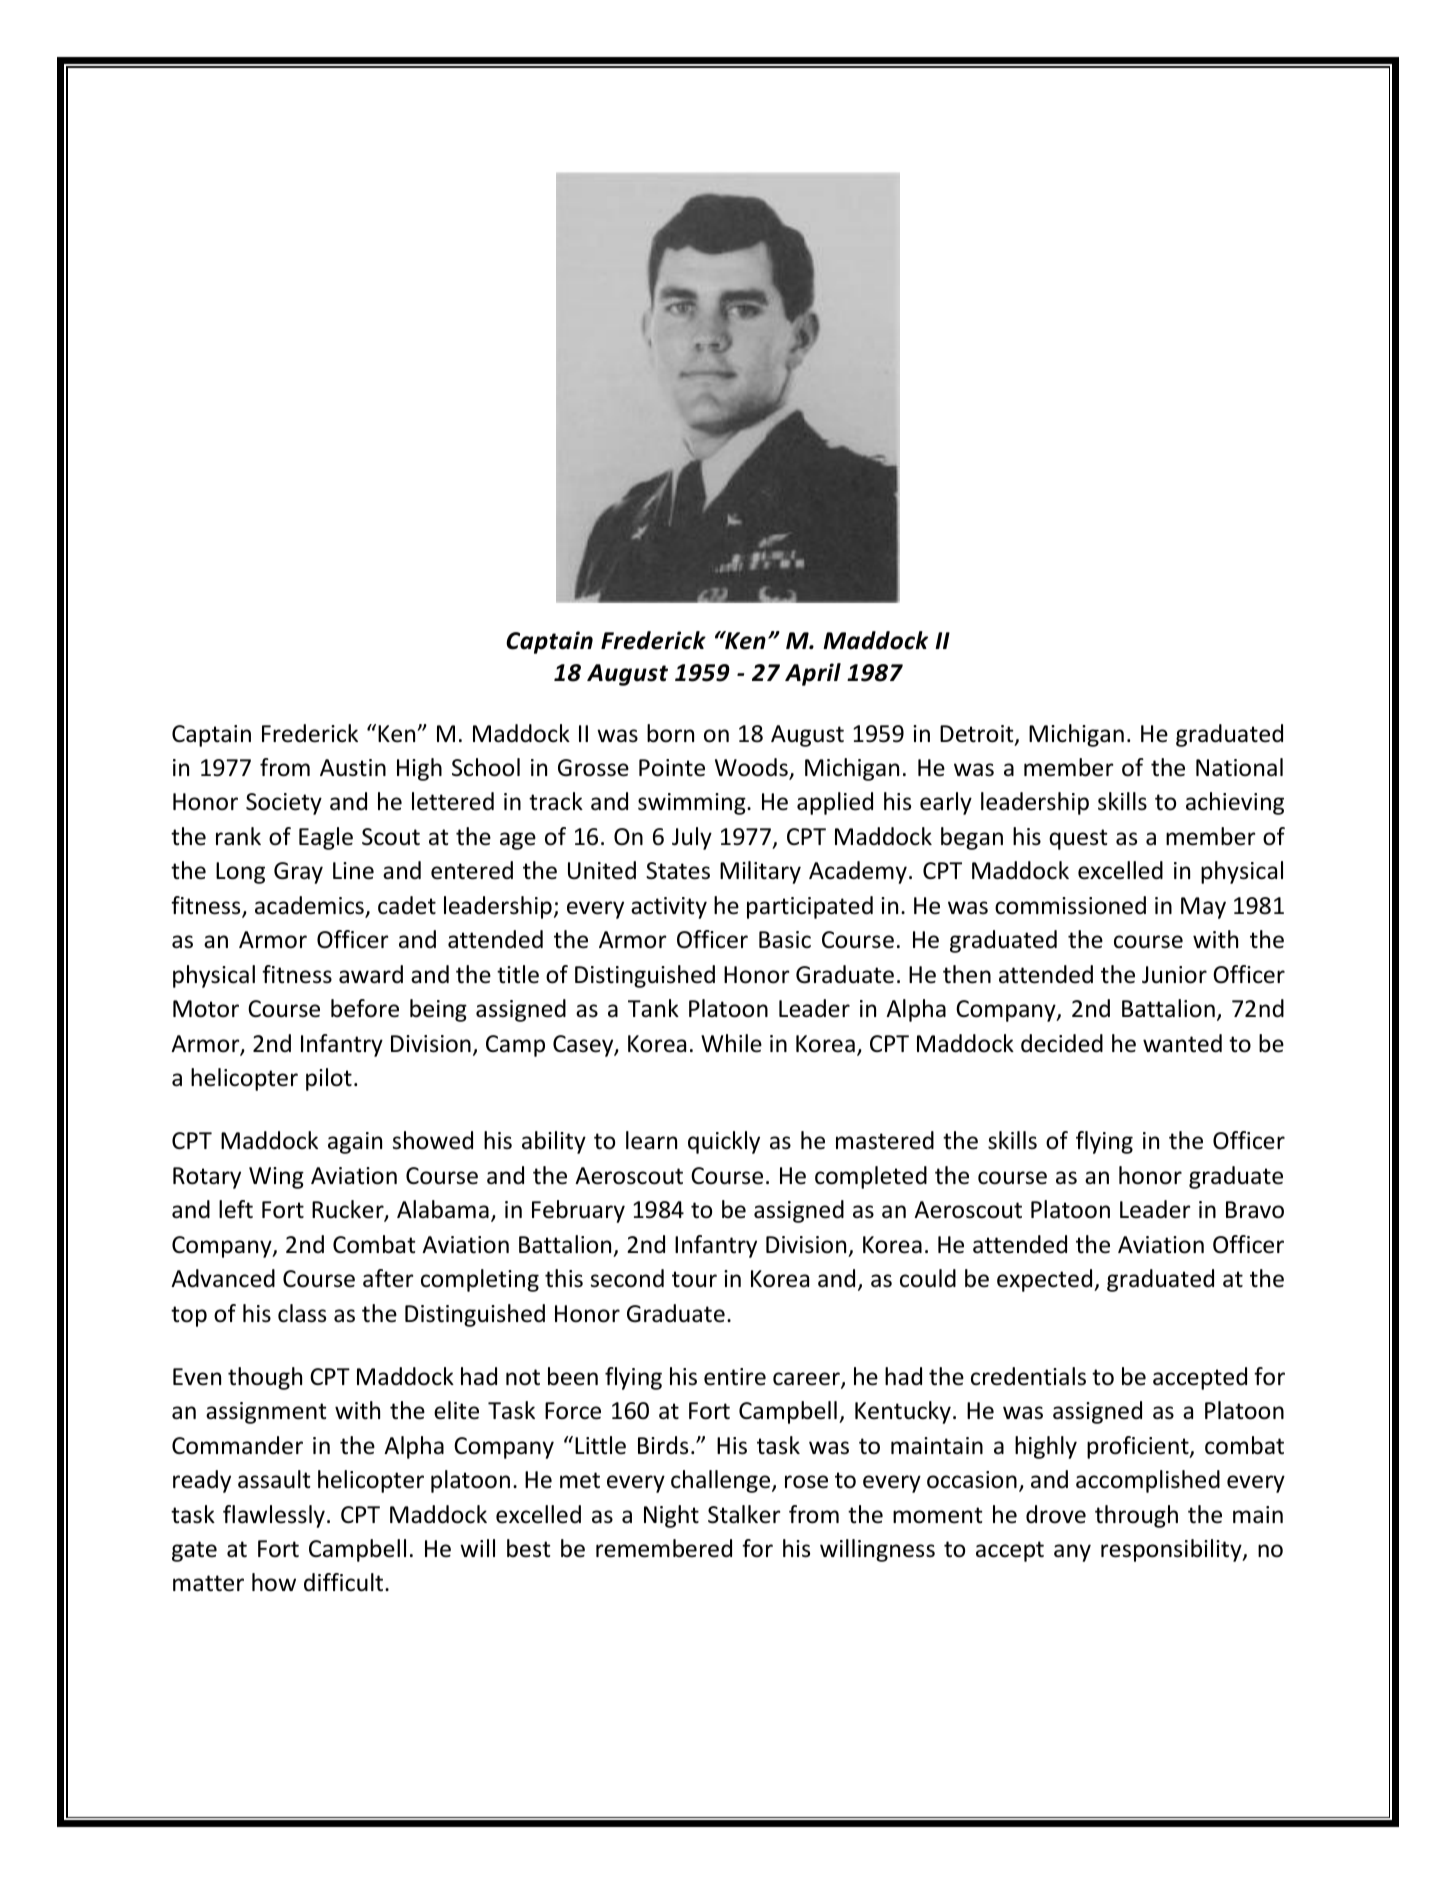  I want to click on born, so click(670, 733).
